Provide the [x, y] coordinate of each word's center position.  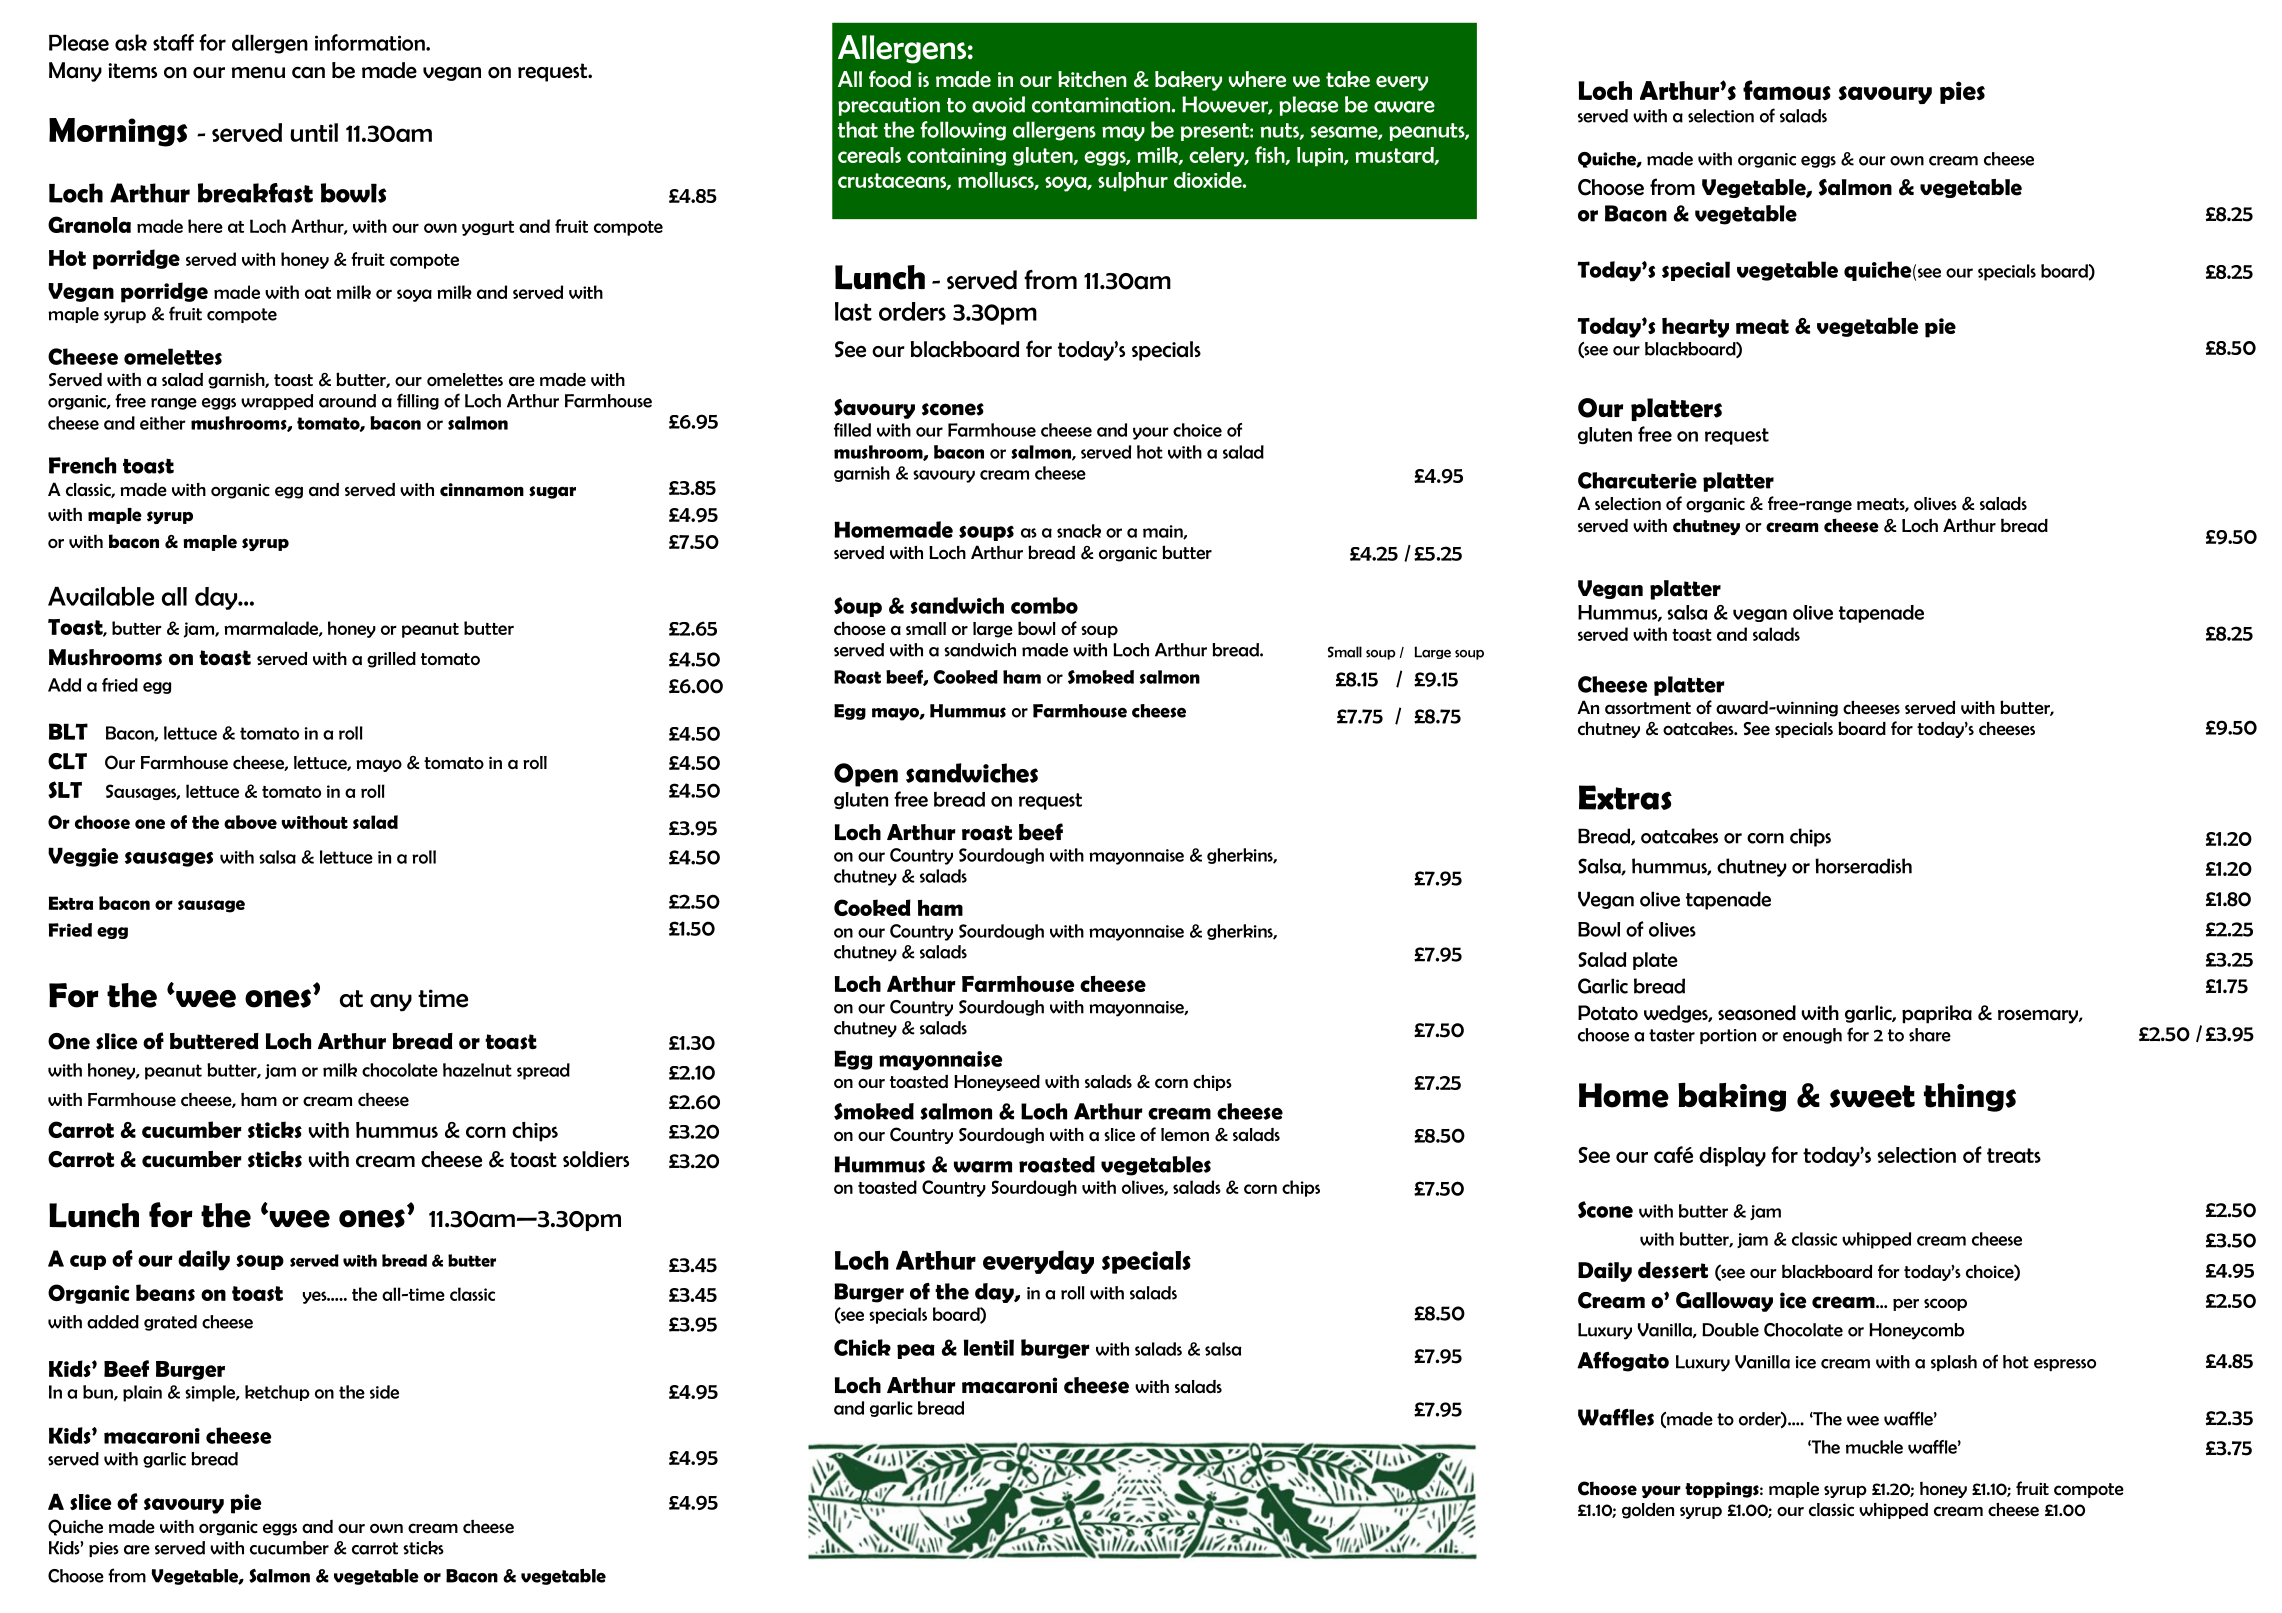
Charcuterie [1637, 480]
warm [983, 1167]
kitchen [1092, 79]
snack [1079, 531]
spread [543, 1071]
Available [101, 596]
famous [1787, 90]
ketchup [277, 1393]
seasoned [1757, 1013]
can [308, 73]
